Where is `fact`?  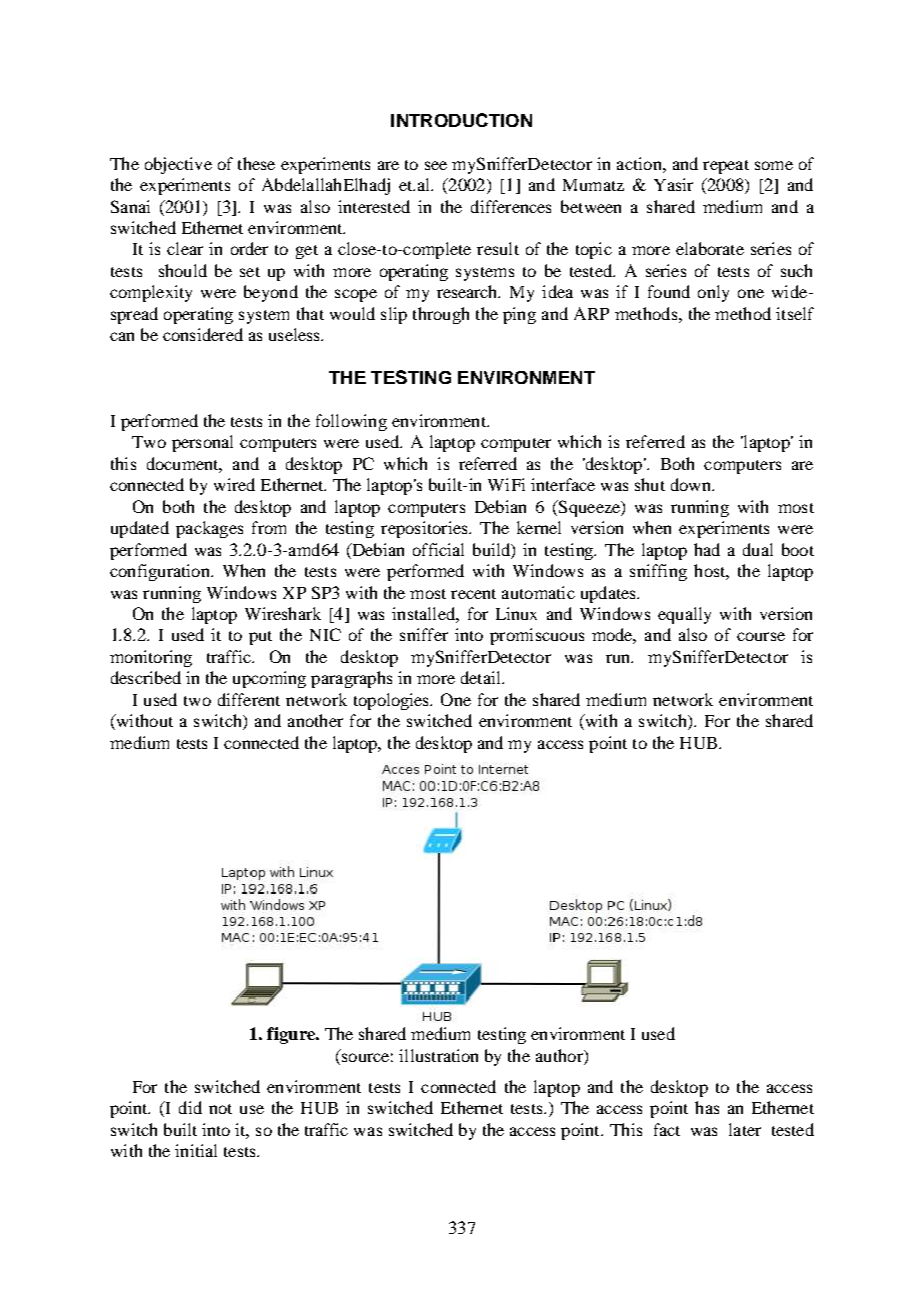
fact is located at coordinates (667, 1129).
